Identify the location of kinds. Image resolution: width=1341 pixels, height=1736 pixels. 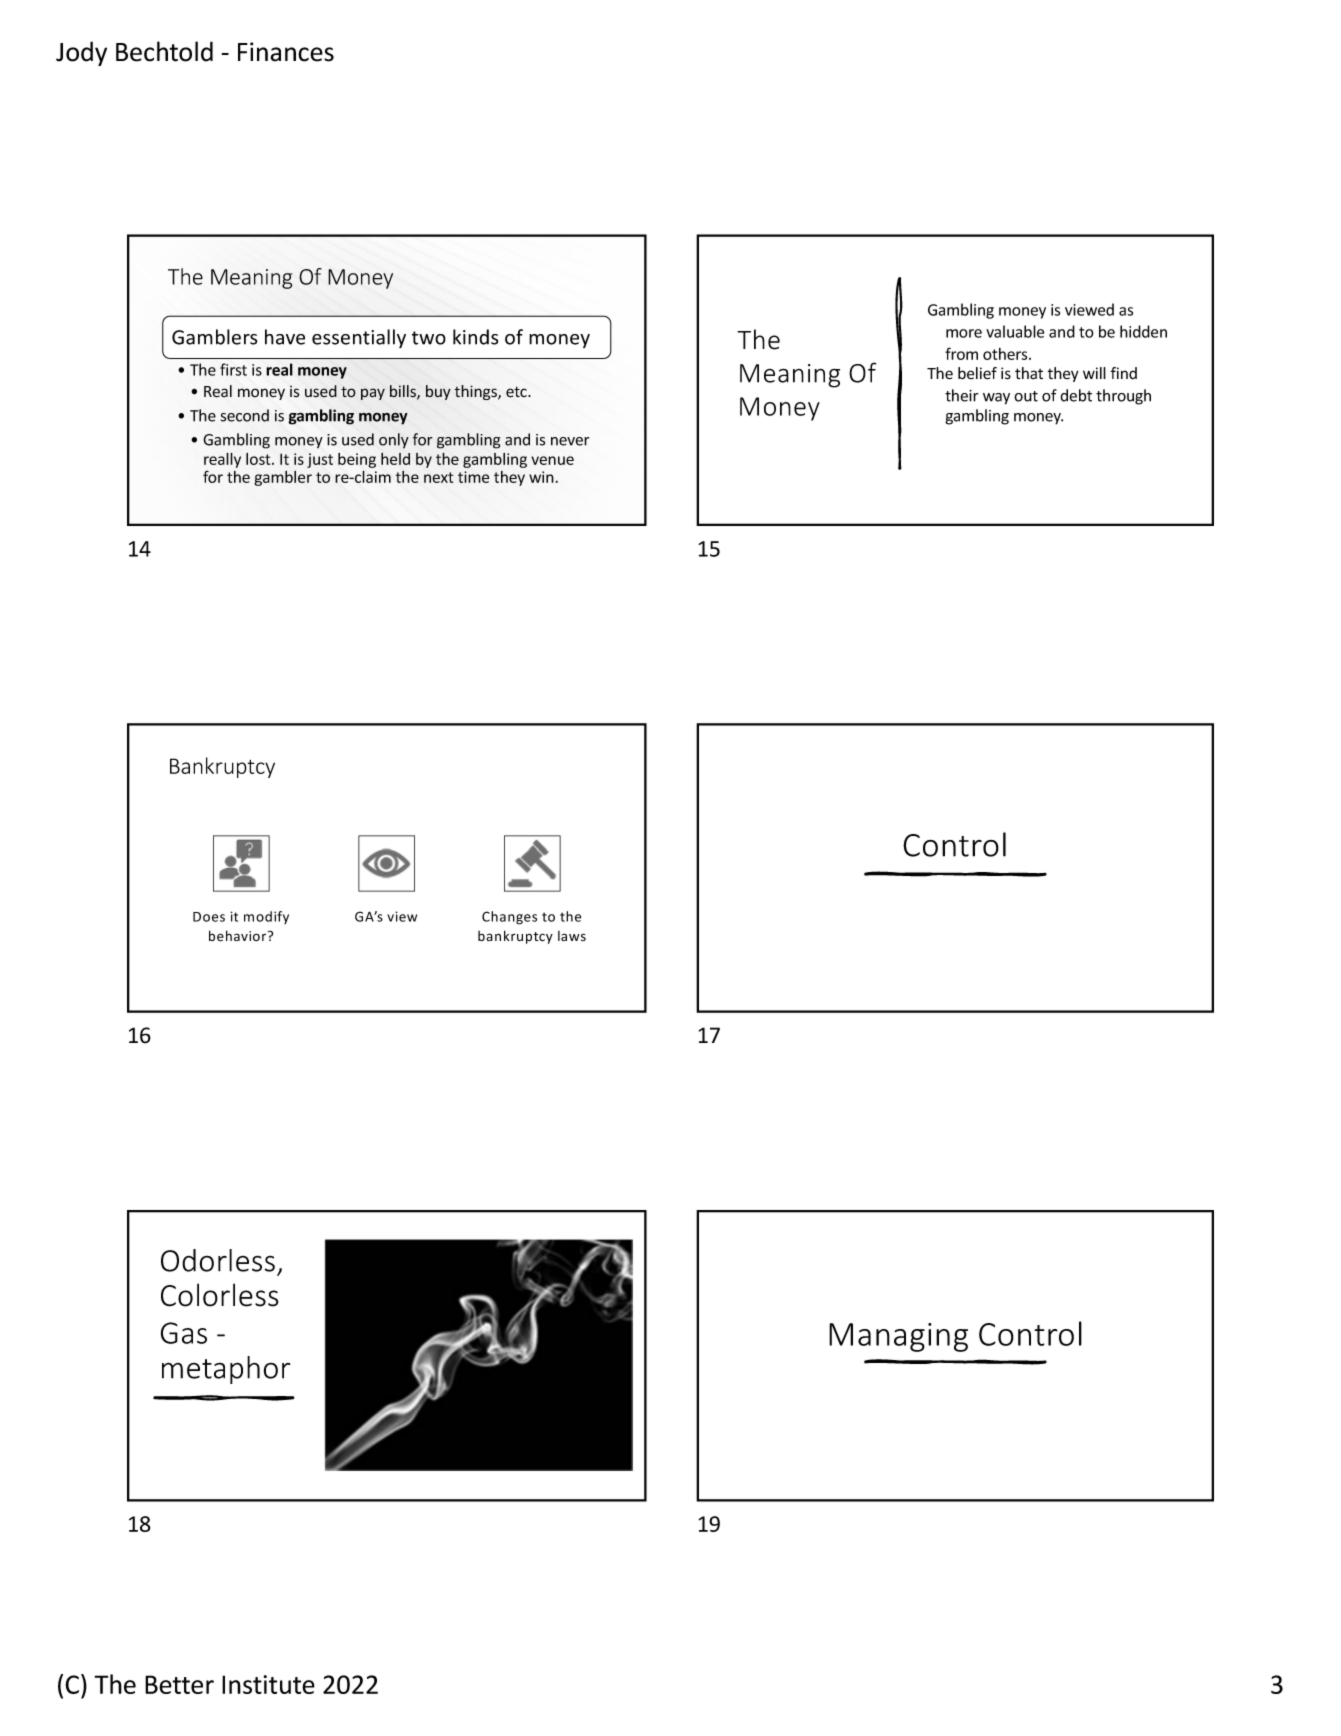
(476, 337).
